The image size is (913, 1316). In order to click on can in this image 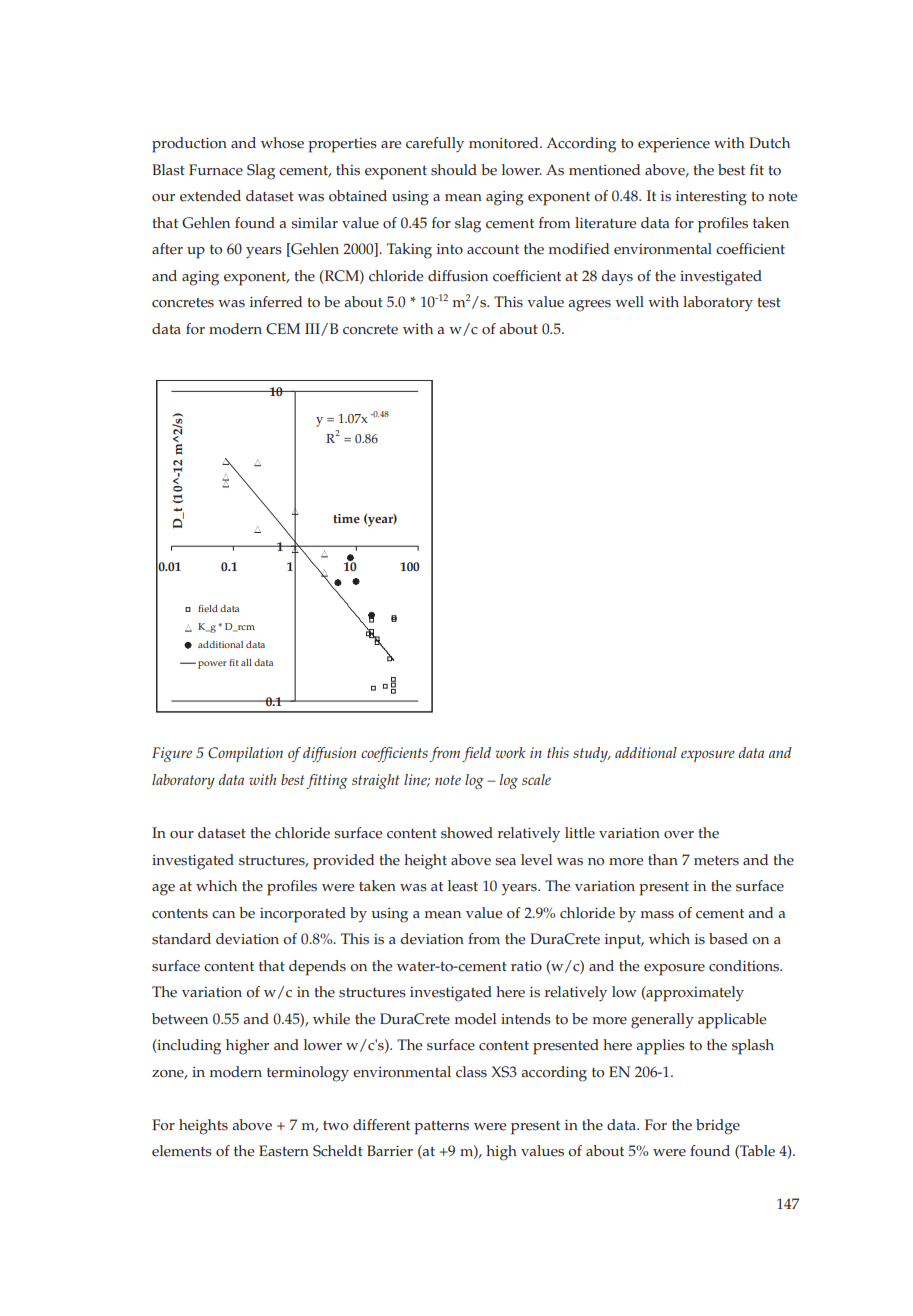, I will do `click(223, 915)`.
